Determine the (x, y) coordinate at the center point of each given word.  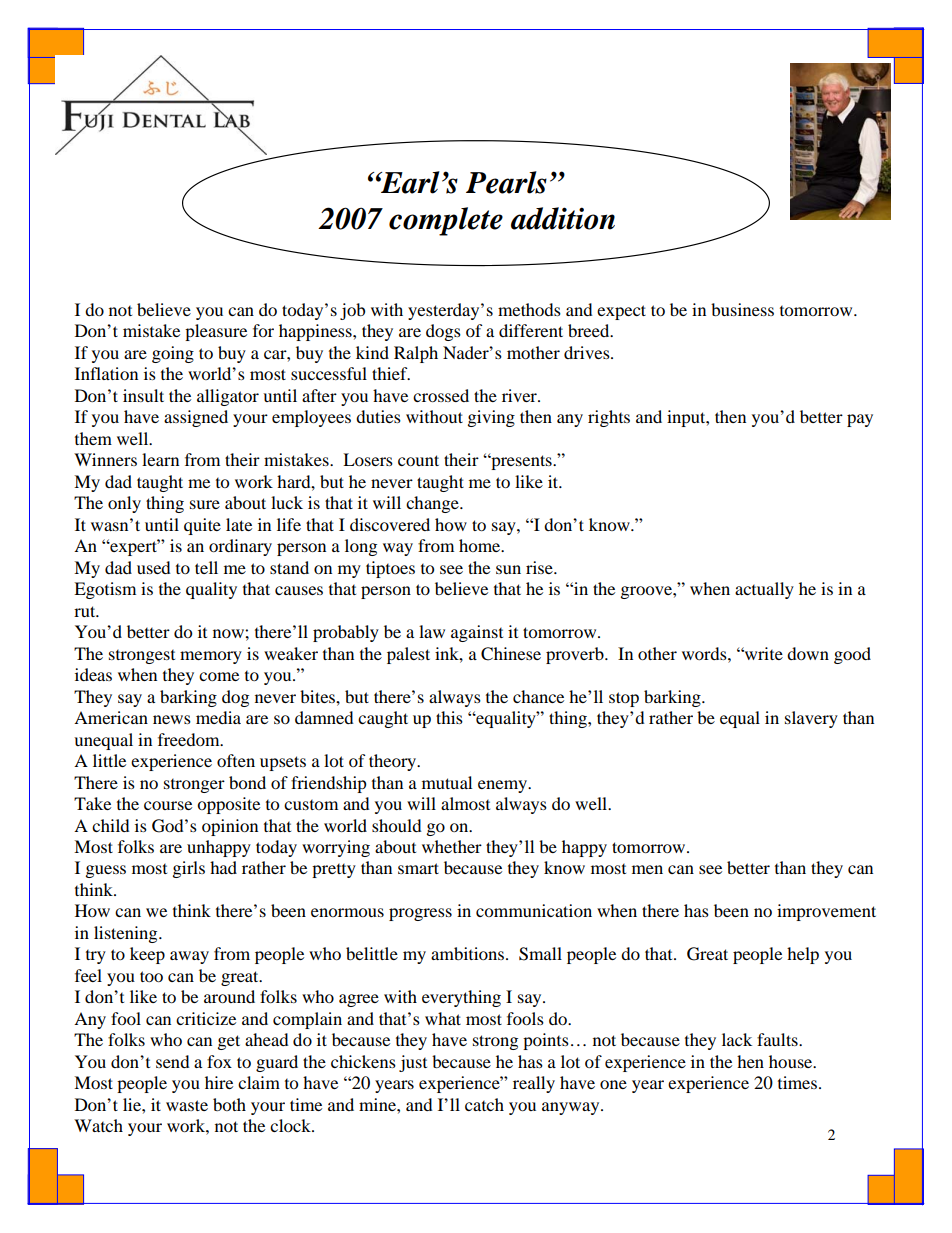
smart (418, 868)
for (263, 330)
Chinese (511, 654)
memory (211, 657)
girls (189, 869)
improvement (826, 912)
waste (187, 1105)
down (808, 653)
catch (484, 1104)
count (418, 460)
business (742, 309)
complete (446, 221)
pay (860, 420)
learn (160, 459)
